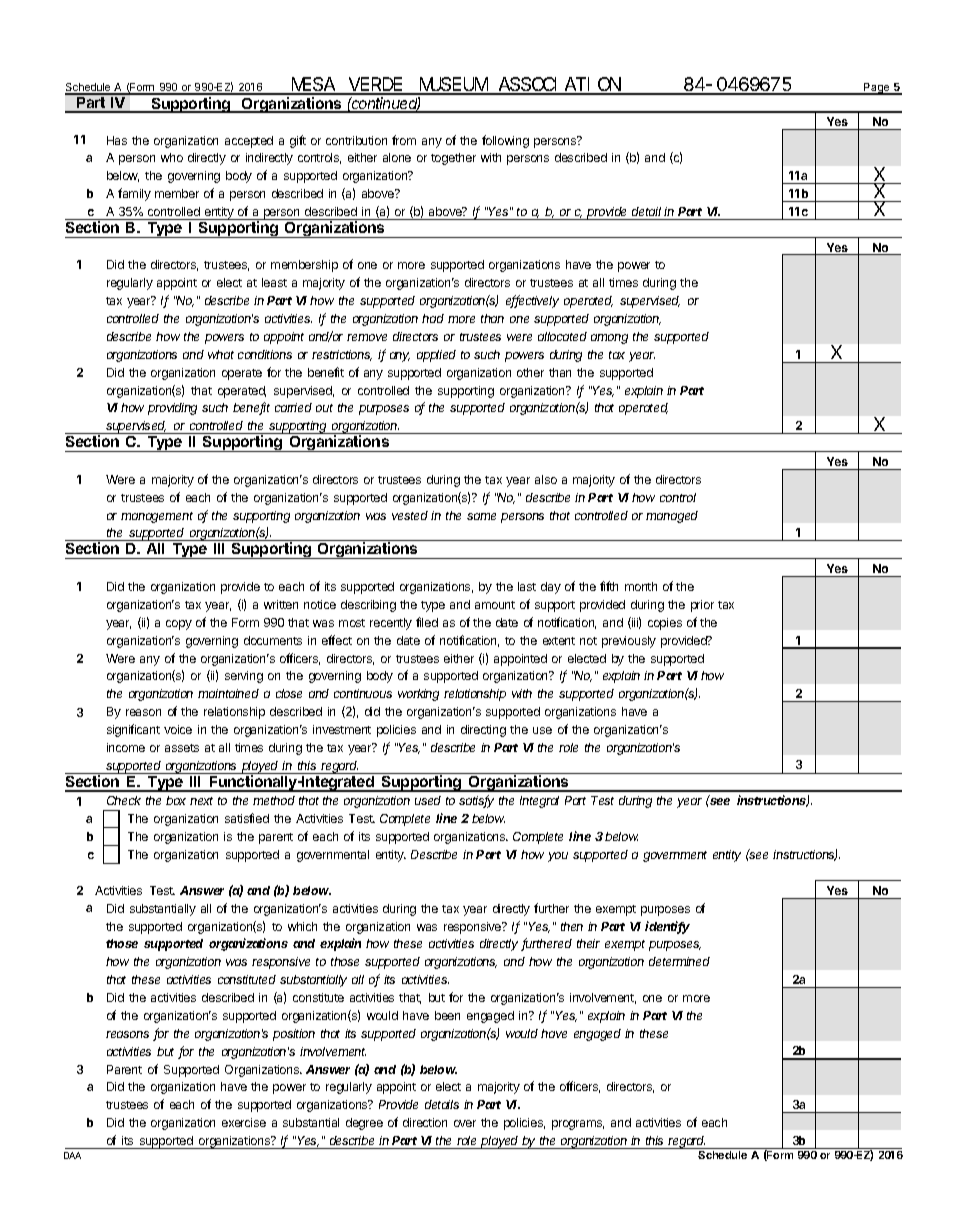 The height and width of the screenshot is (1232, 966). What do you see at coordinates (244, 1122) in the screenshot?
I see `exercise` at bounding box center [244, 1122].
